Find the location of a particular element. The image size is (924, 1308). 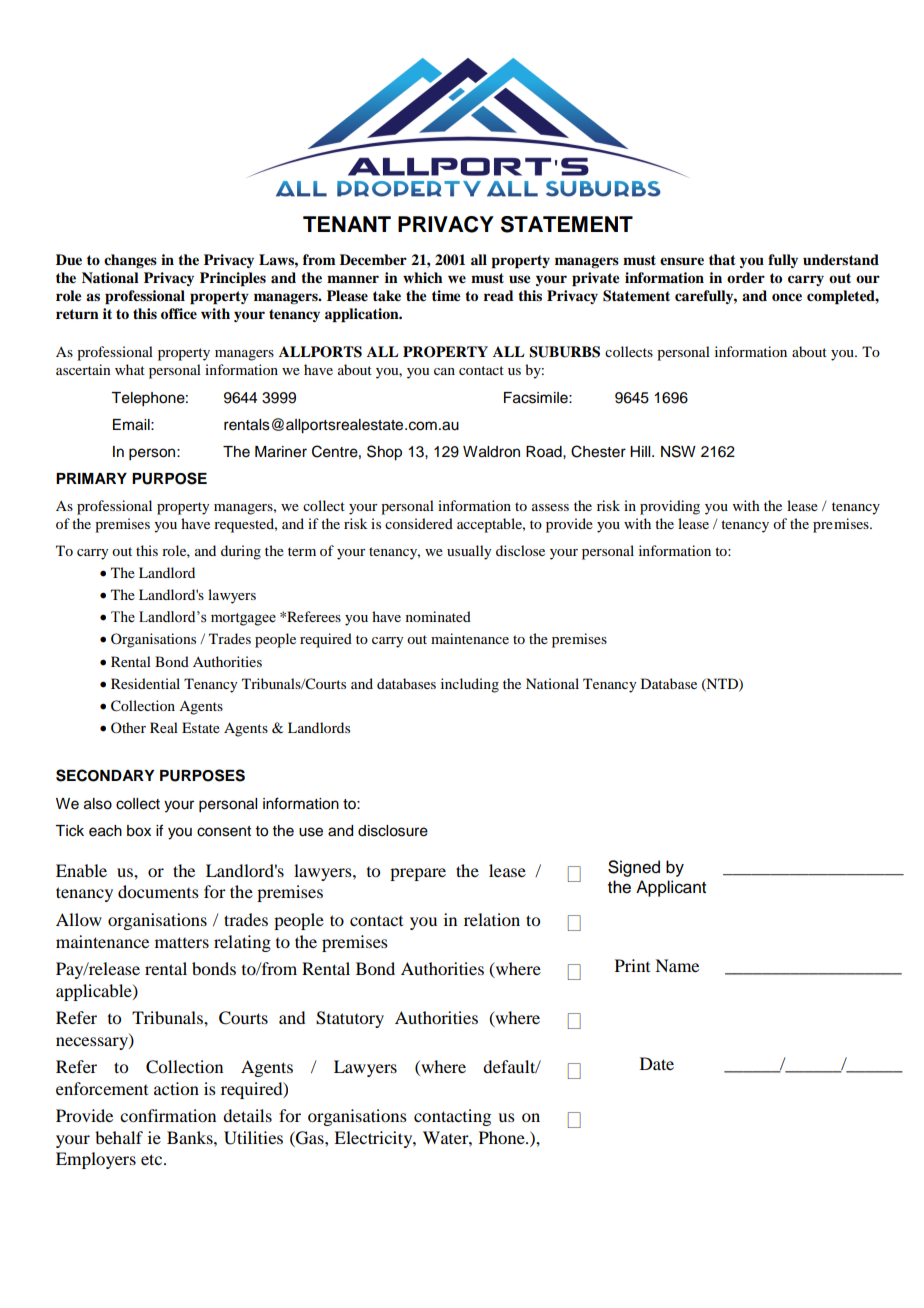

Name is located at coordinates (677, 965).
